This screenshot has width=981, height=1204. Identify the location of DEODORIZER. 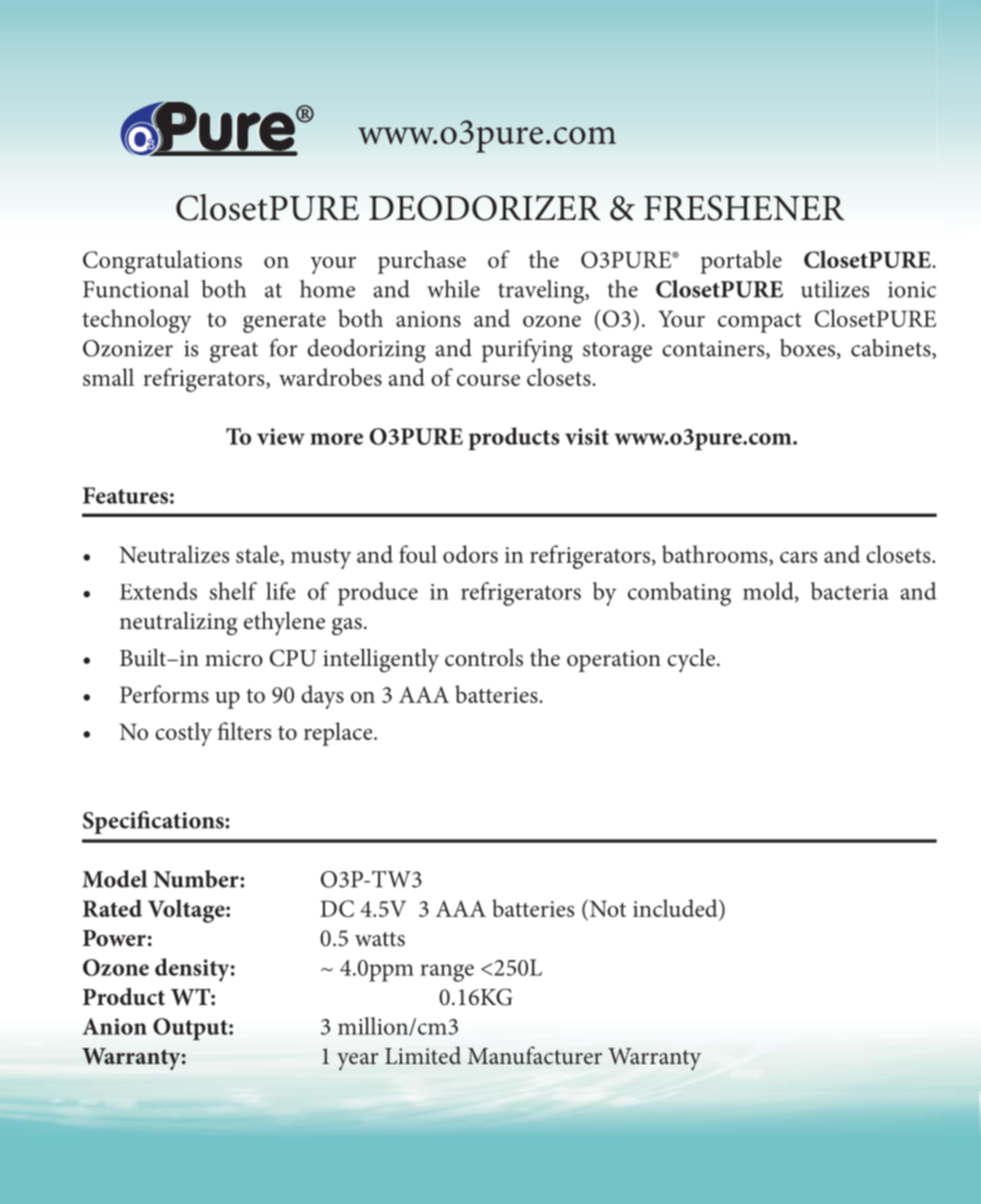
(484, 208).
